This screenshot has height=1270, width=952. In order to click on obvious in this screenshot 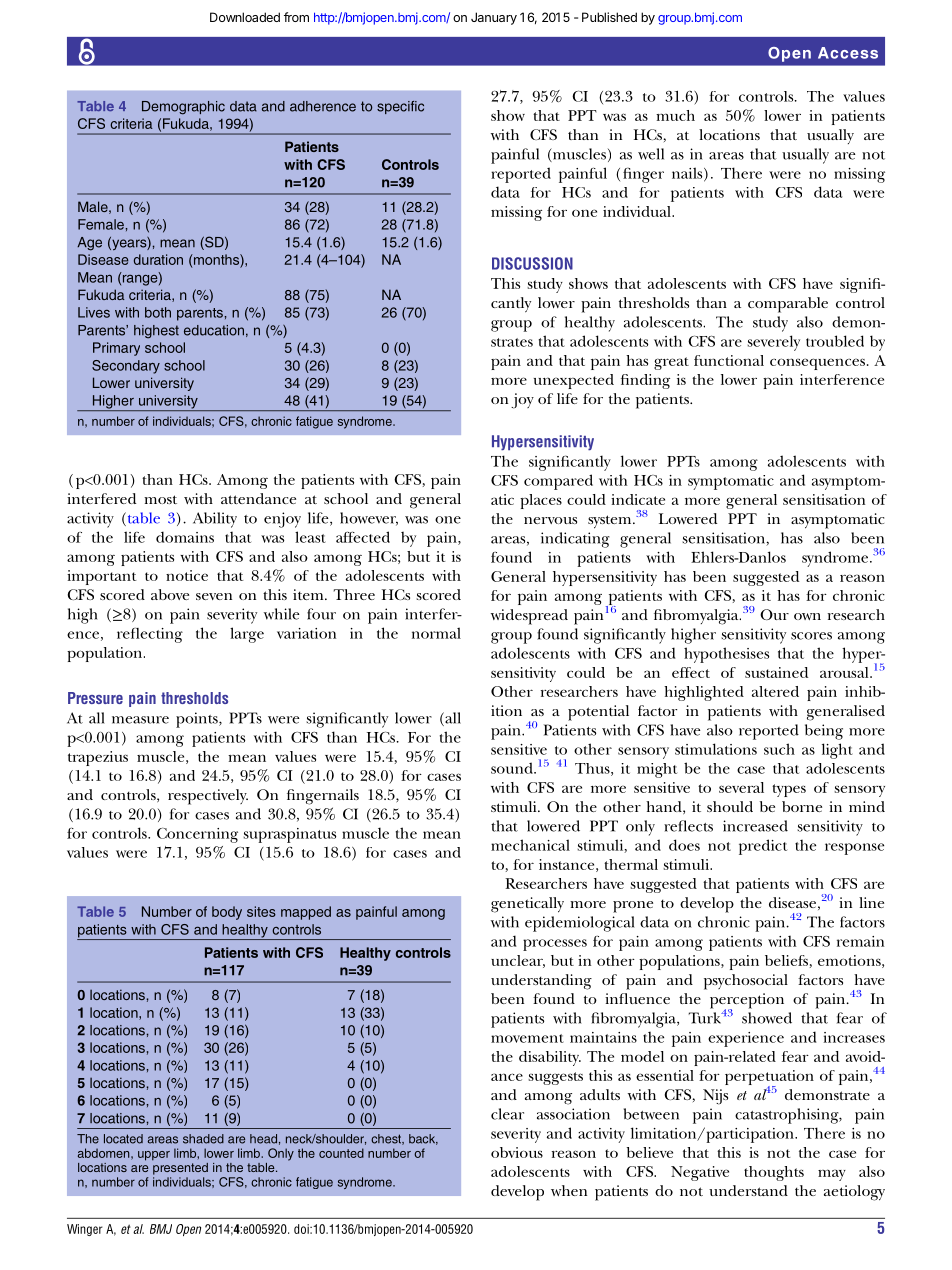, I will do `click(517, 1152)`.
